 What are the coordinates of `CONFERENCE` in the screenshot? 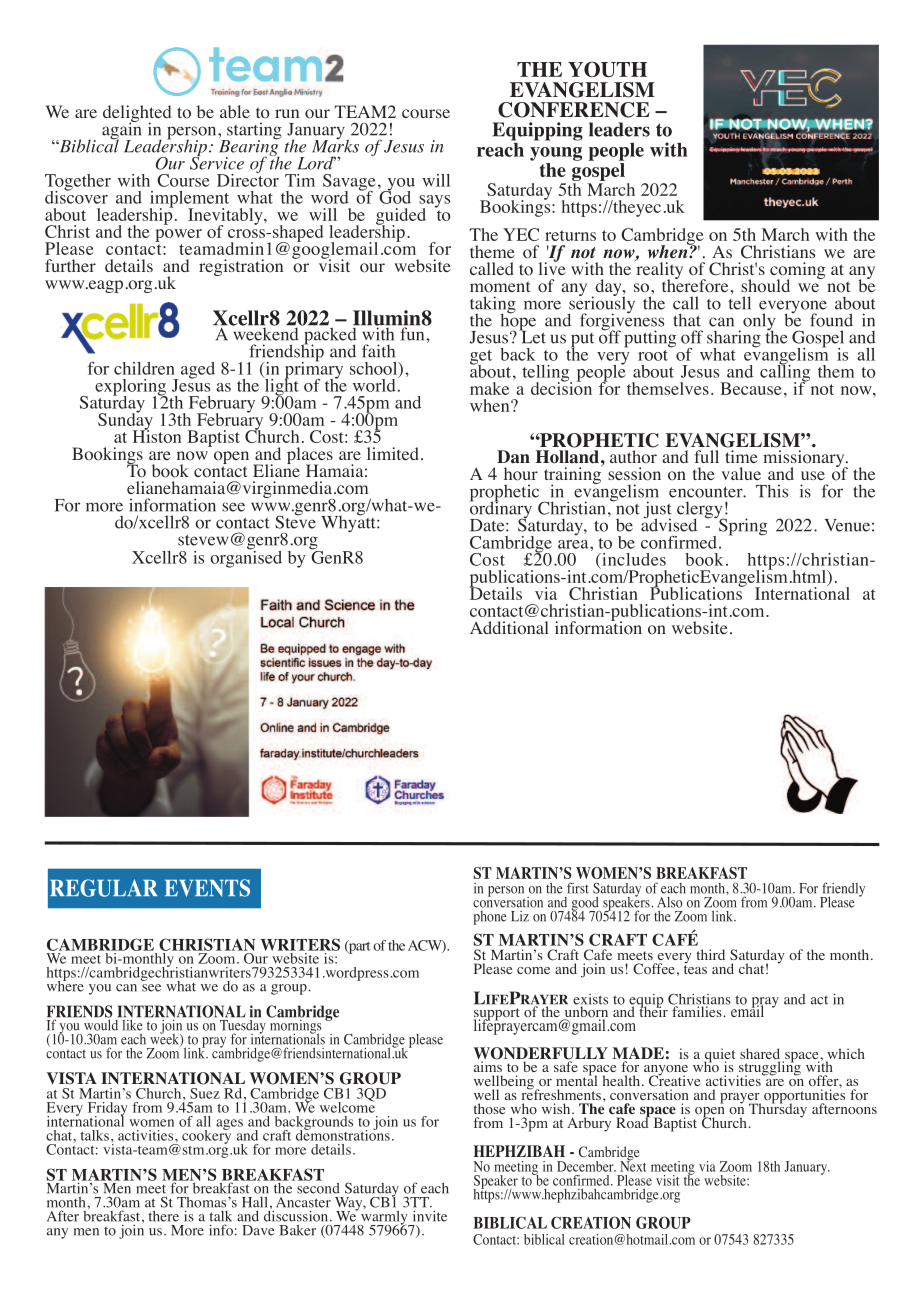 It's located at (574, 110).
